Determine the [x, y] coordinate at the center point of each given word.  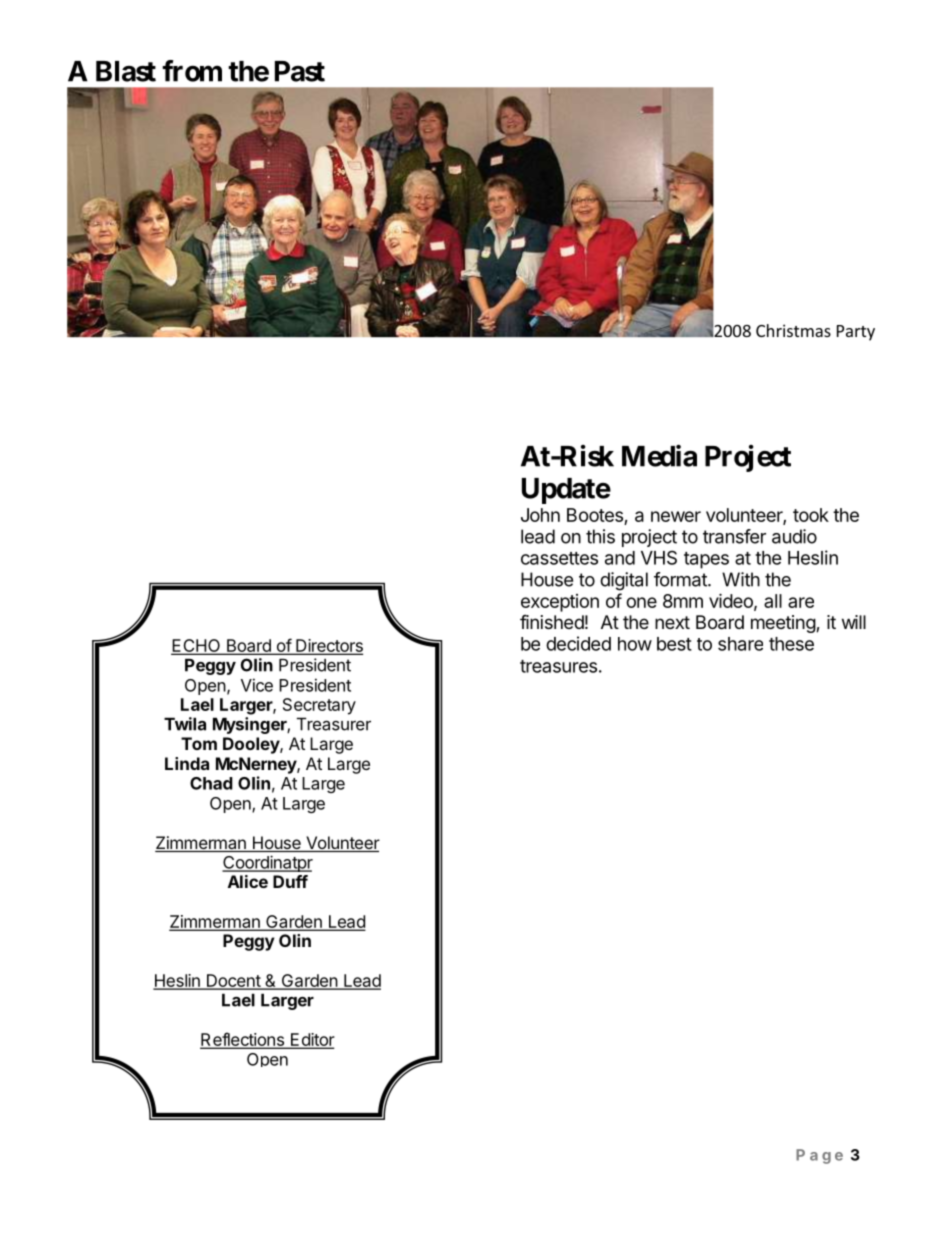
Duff [290, 881]
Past [300, 71]
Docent [233, 981]
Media [659, 455]
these [791, 644]
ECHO [197, 647]
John [540, 515]
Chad [211, 783]
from [192, 71]
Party [856, 333]
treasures [558, 666]
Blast [126, 71]
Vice [257, 685]
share [740, 644]
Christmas [793, 330]
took [811, 515]
